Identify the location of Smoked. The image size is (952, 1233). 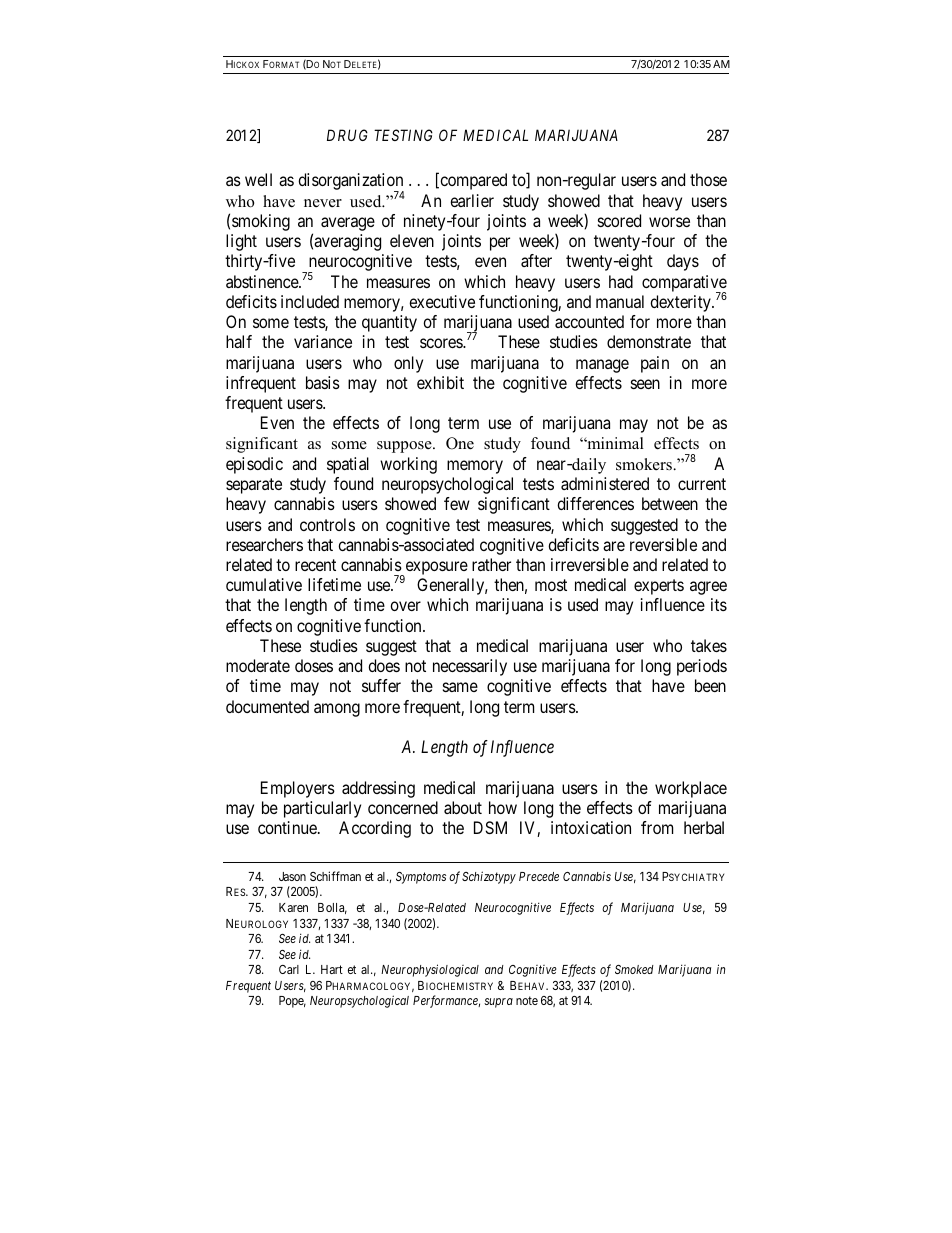
(634, 969).
